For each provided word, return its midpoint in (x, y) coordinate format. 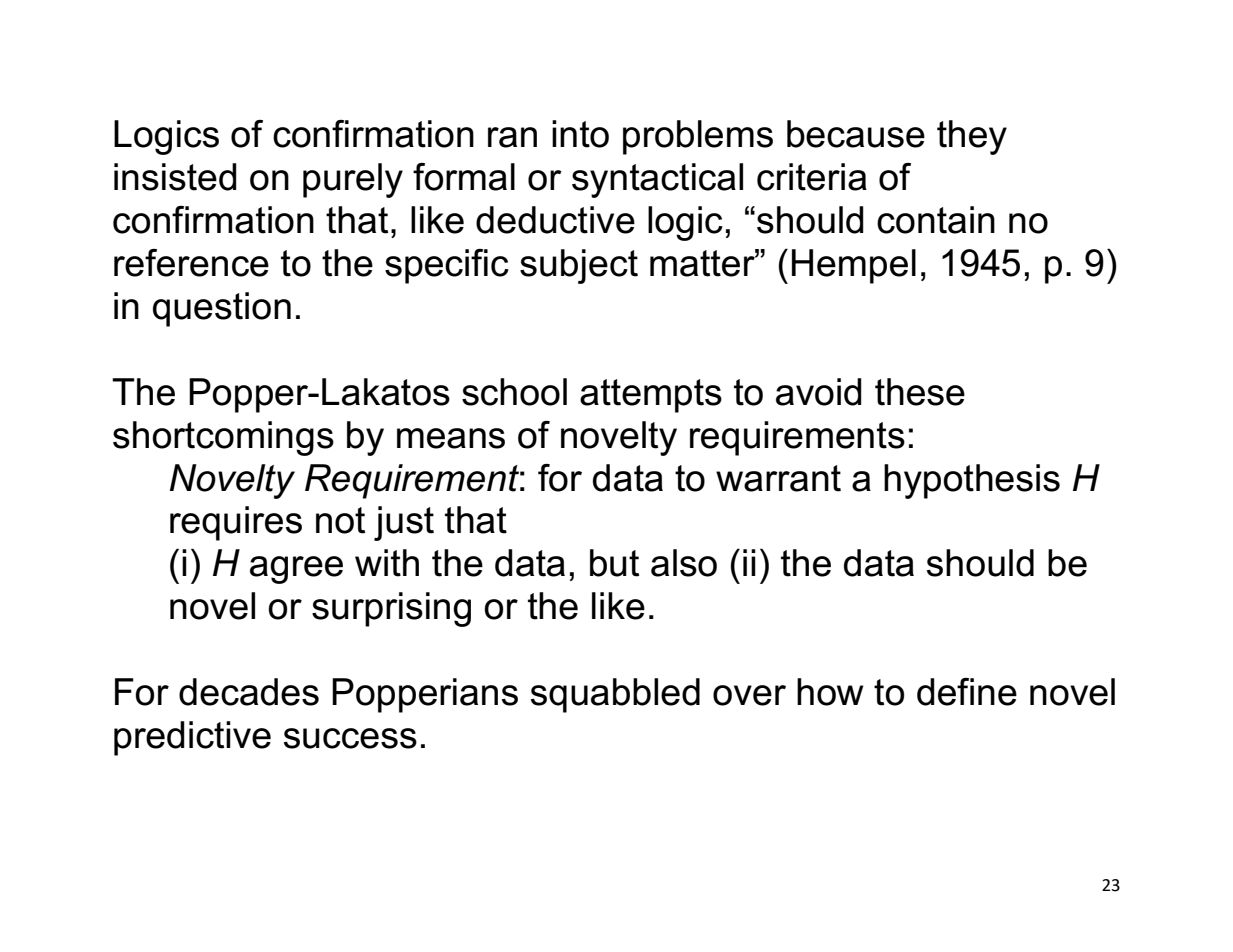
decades (249, 692)
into (580, 134)
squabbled (615, 695)
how (830, 692)
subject (579, 266)
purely (353, 180)
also (684, 563)
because (856, 134)
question (222, 309)
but (614, 563)
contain (936, 220)
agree (296, 570)
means (451, 438)
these (920, 392)
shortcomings (223, 438)
